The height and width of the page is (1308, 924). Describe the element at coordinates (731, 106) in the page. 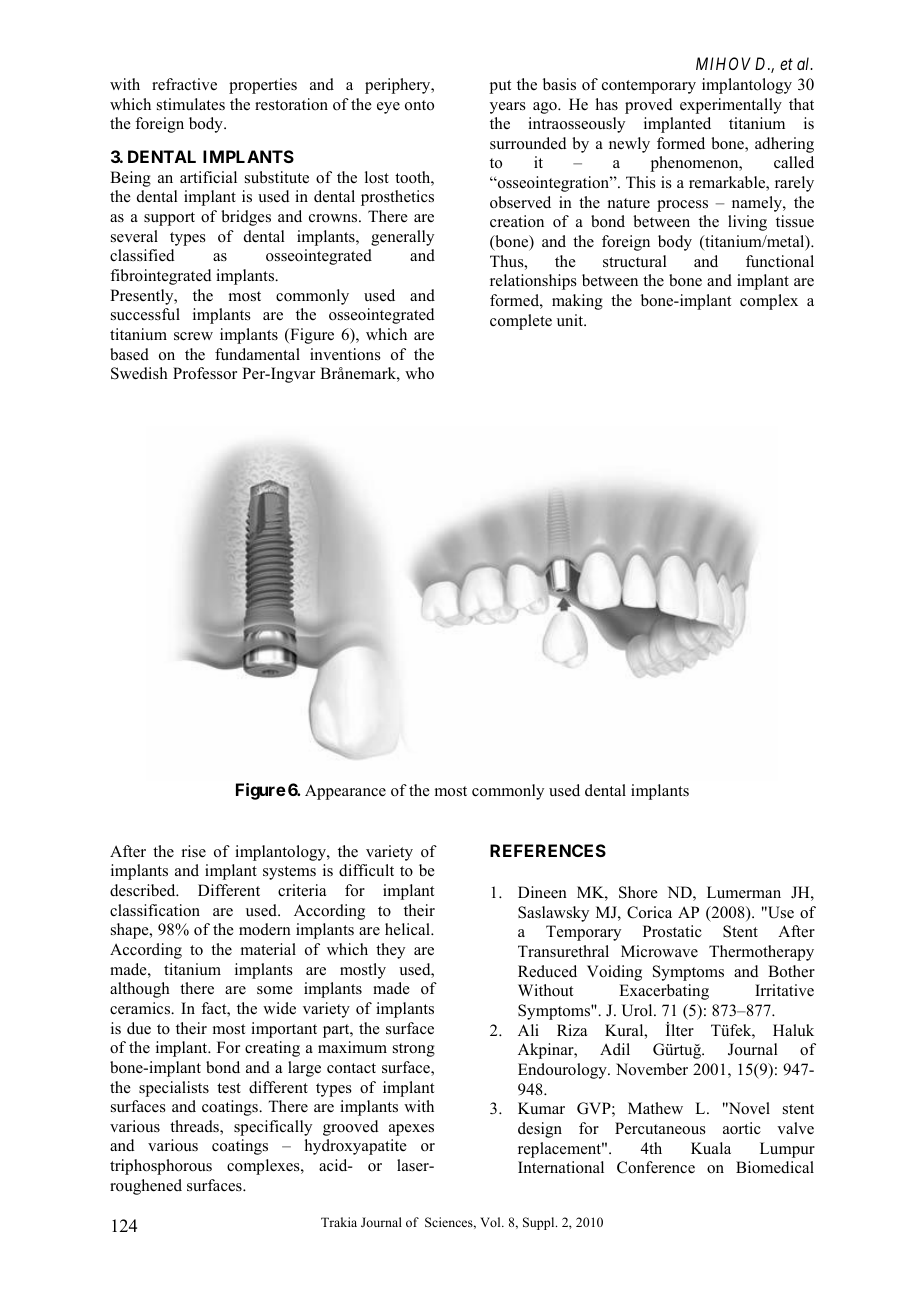

I see `experimentally` at that location.
